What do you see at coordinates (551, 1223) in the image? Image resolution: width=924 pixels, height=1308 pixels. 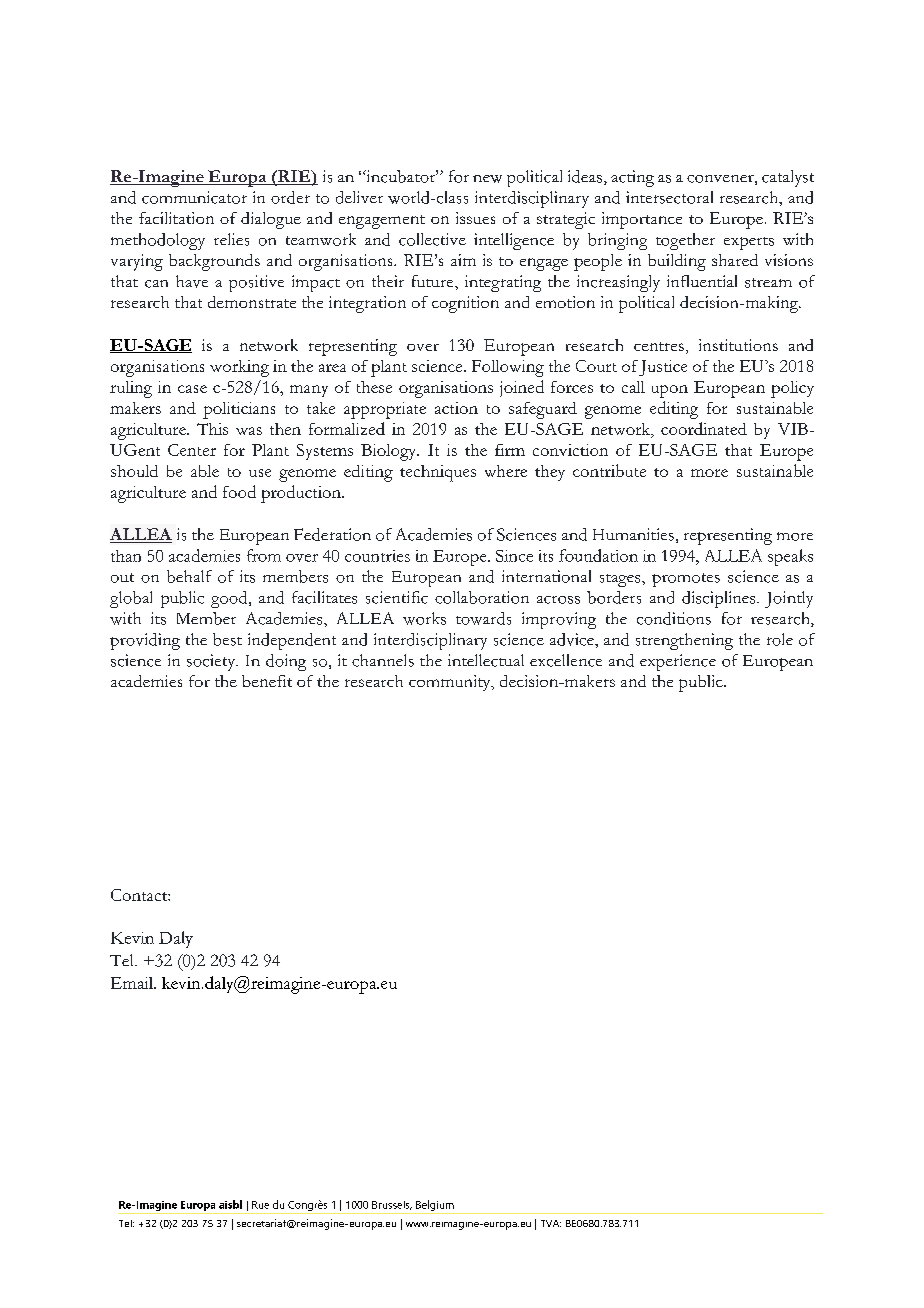 I see `TVA` at bounding box center [551, 1223].
